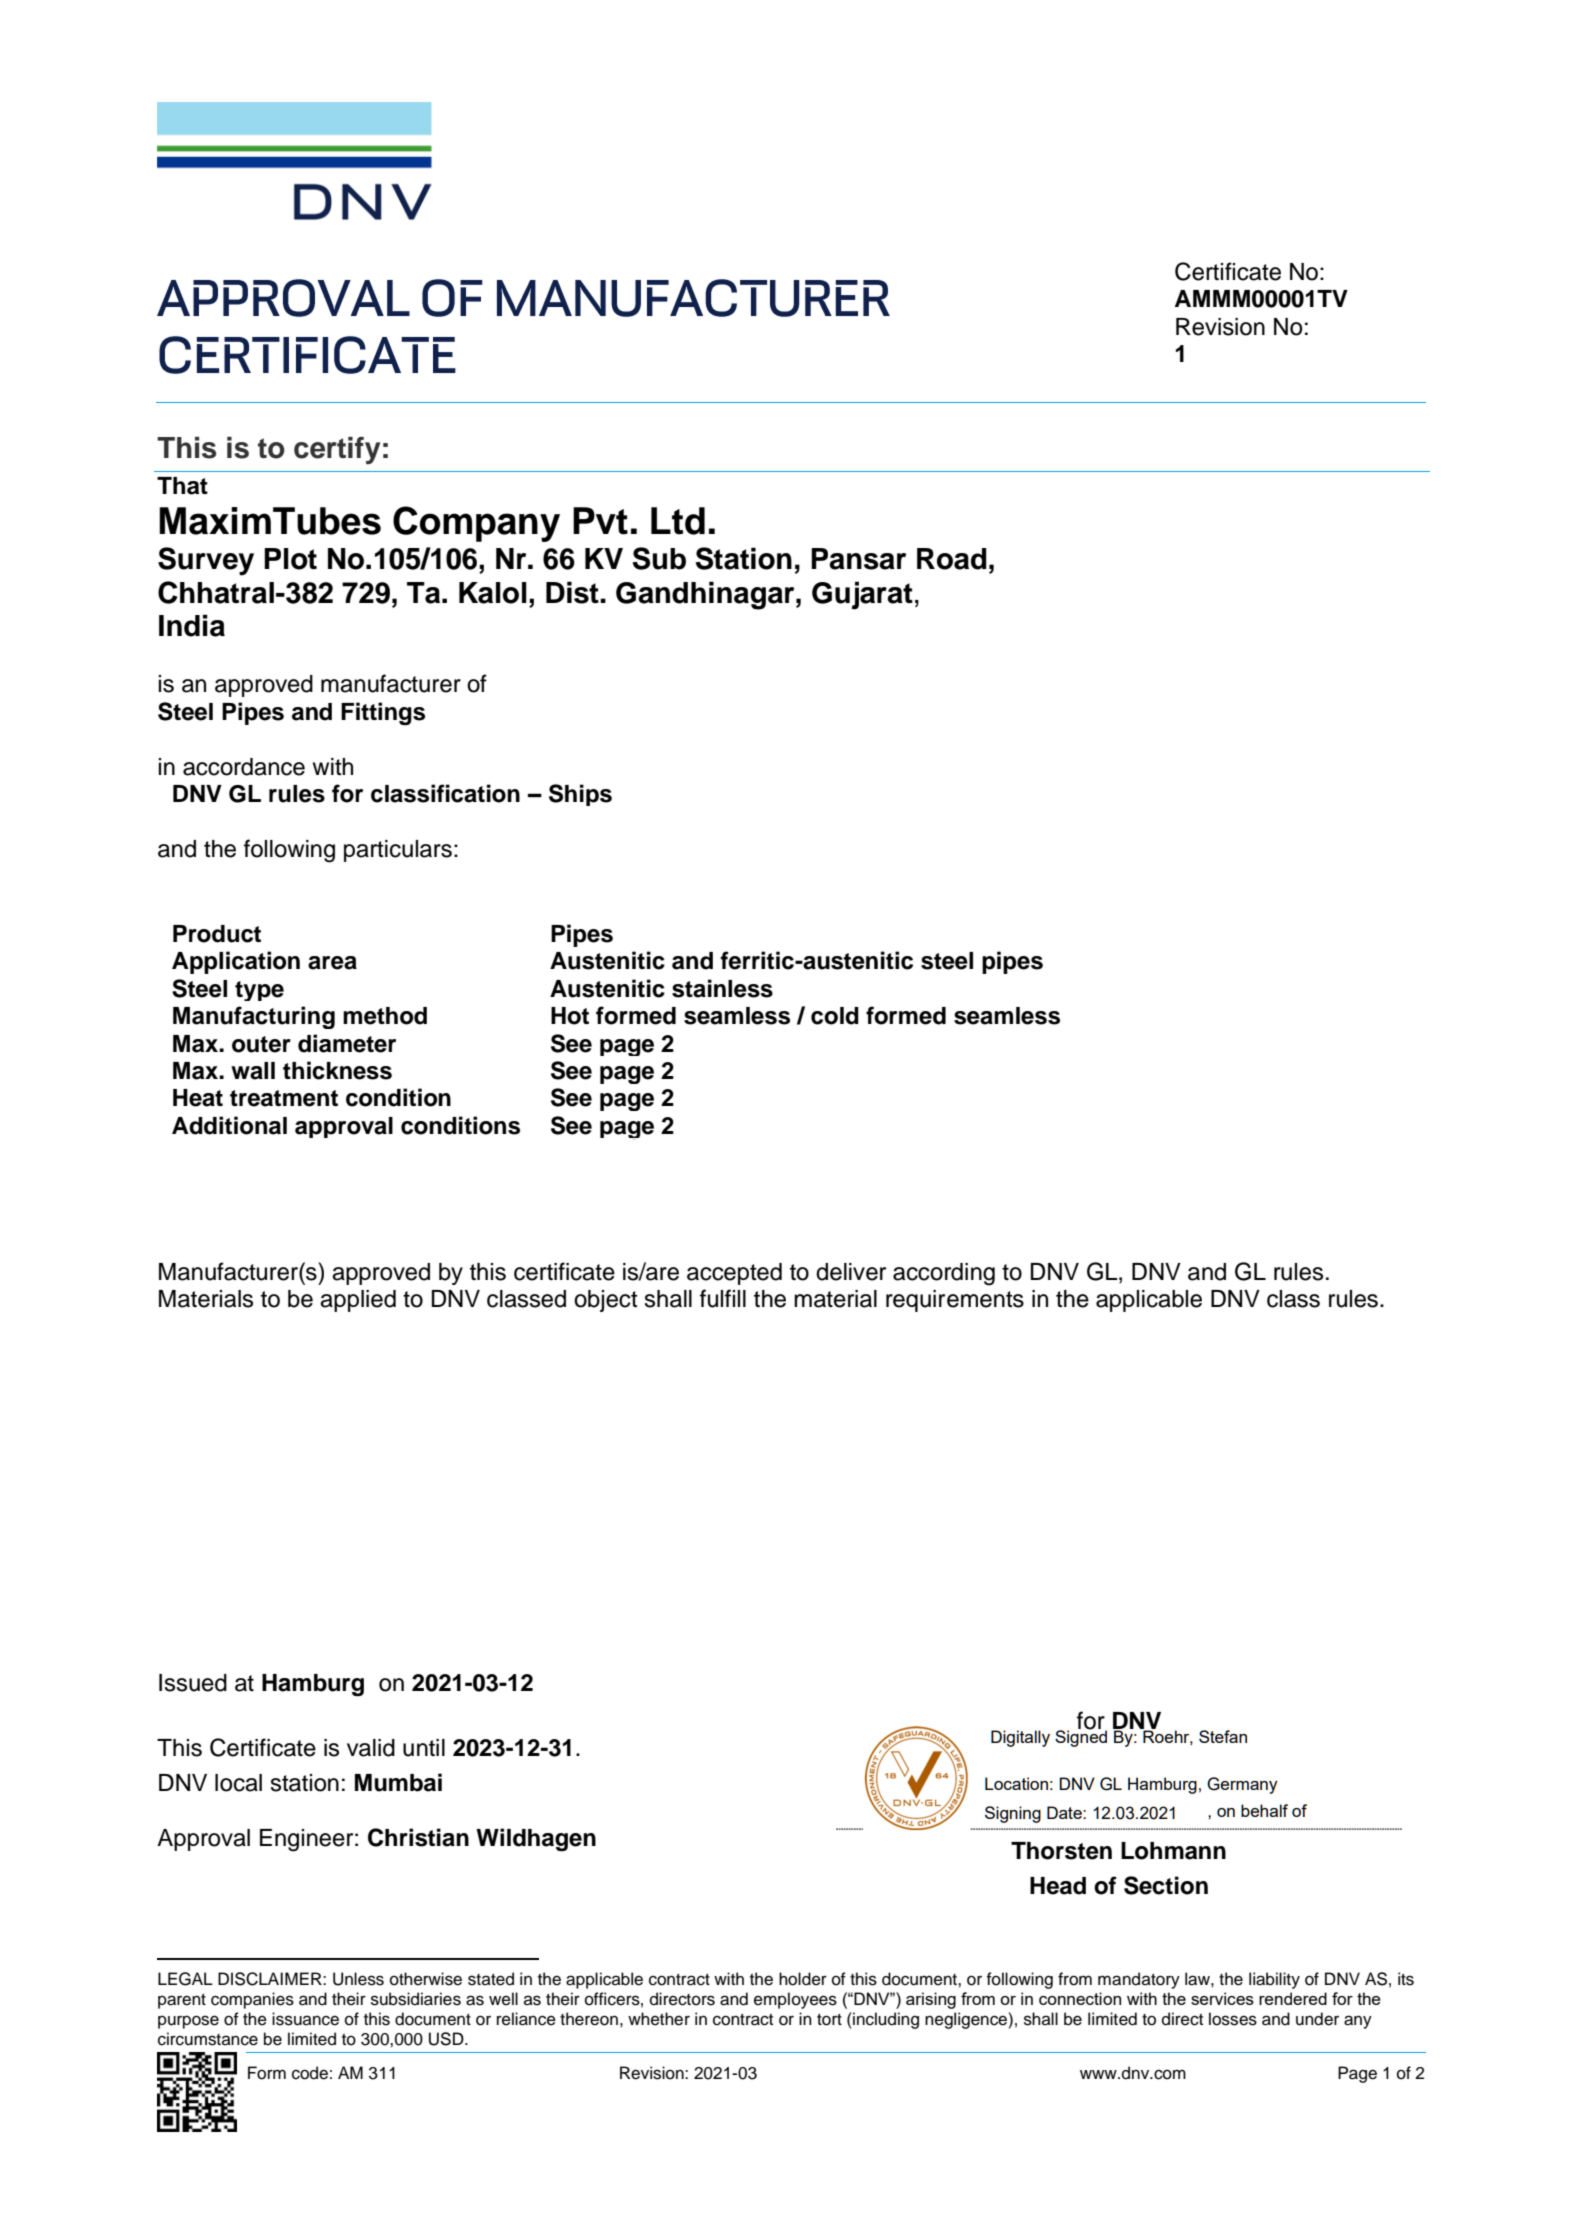 The image size is (1575, 2228). I want to click on requirements, so click(955, 1301).
